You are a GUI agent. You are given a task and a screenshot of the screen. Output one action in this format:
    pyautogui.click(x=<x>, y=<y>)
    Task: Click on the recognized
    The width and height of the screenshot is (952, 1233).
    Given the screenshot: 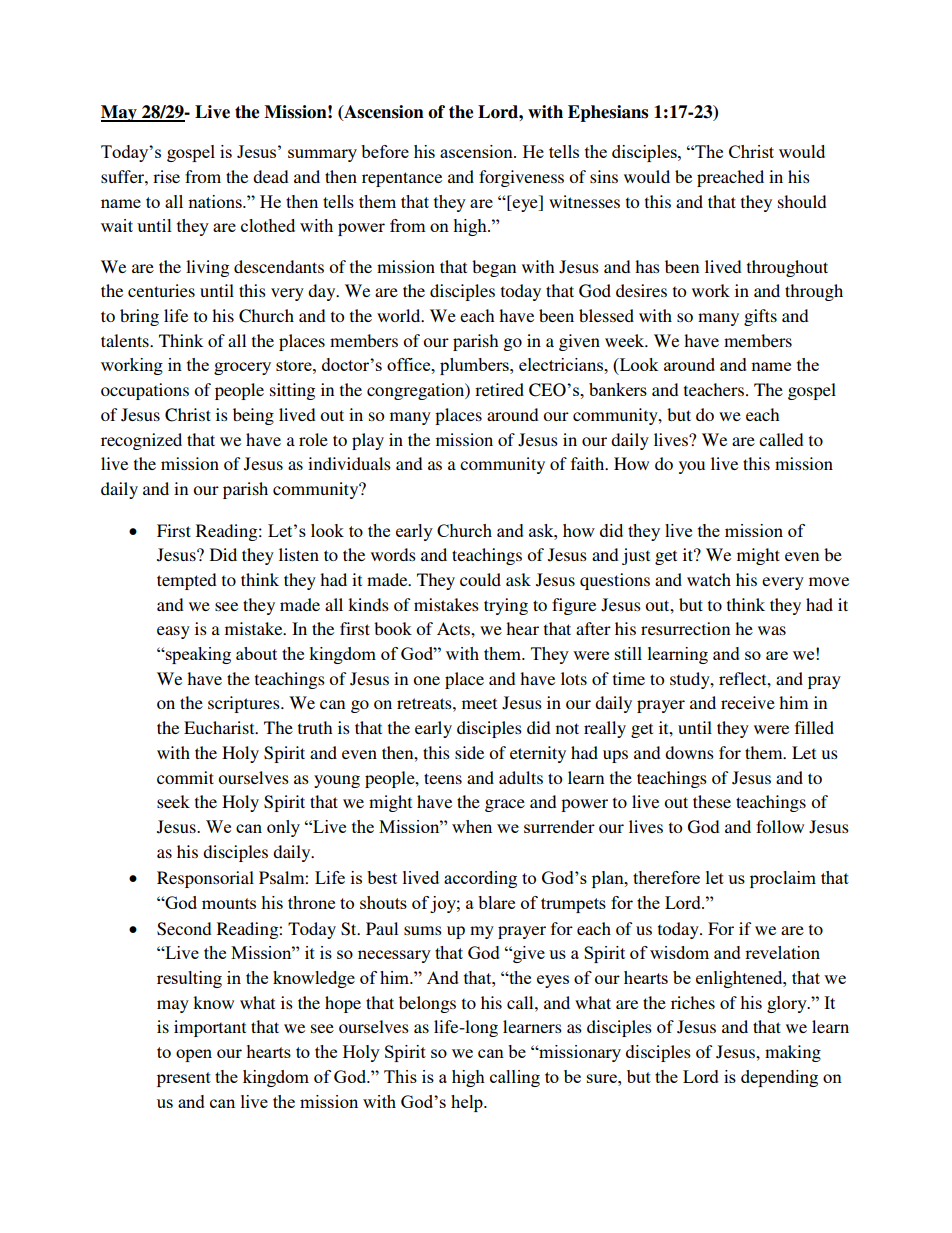 What is the action you would take?
    pyautogui.click(x=141, y=441)
